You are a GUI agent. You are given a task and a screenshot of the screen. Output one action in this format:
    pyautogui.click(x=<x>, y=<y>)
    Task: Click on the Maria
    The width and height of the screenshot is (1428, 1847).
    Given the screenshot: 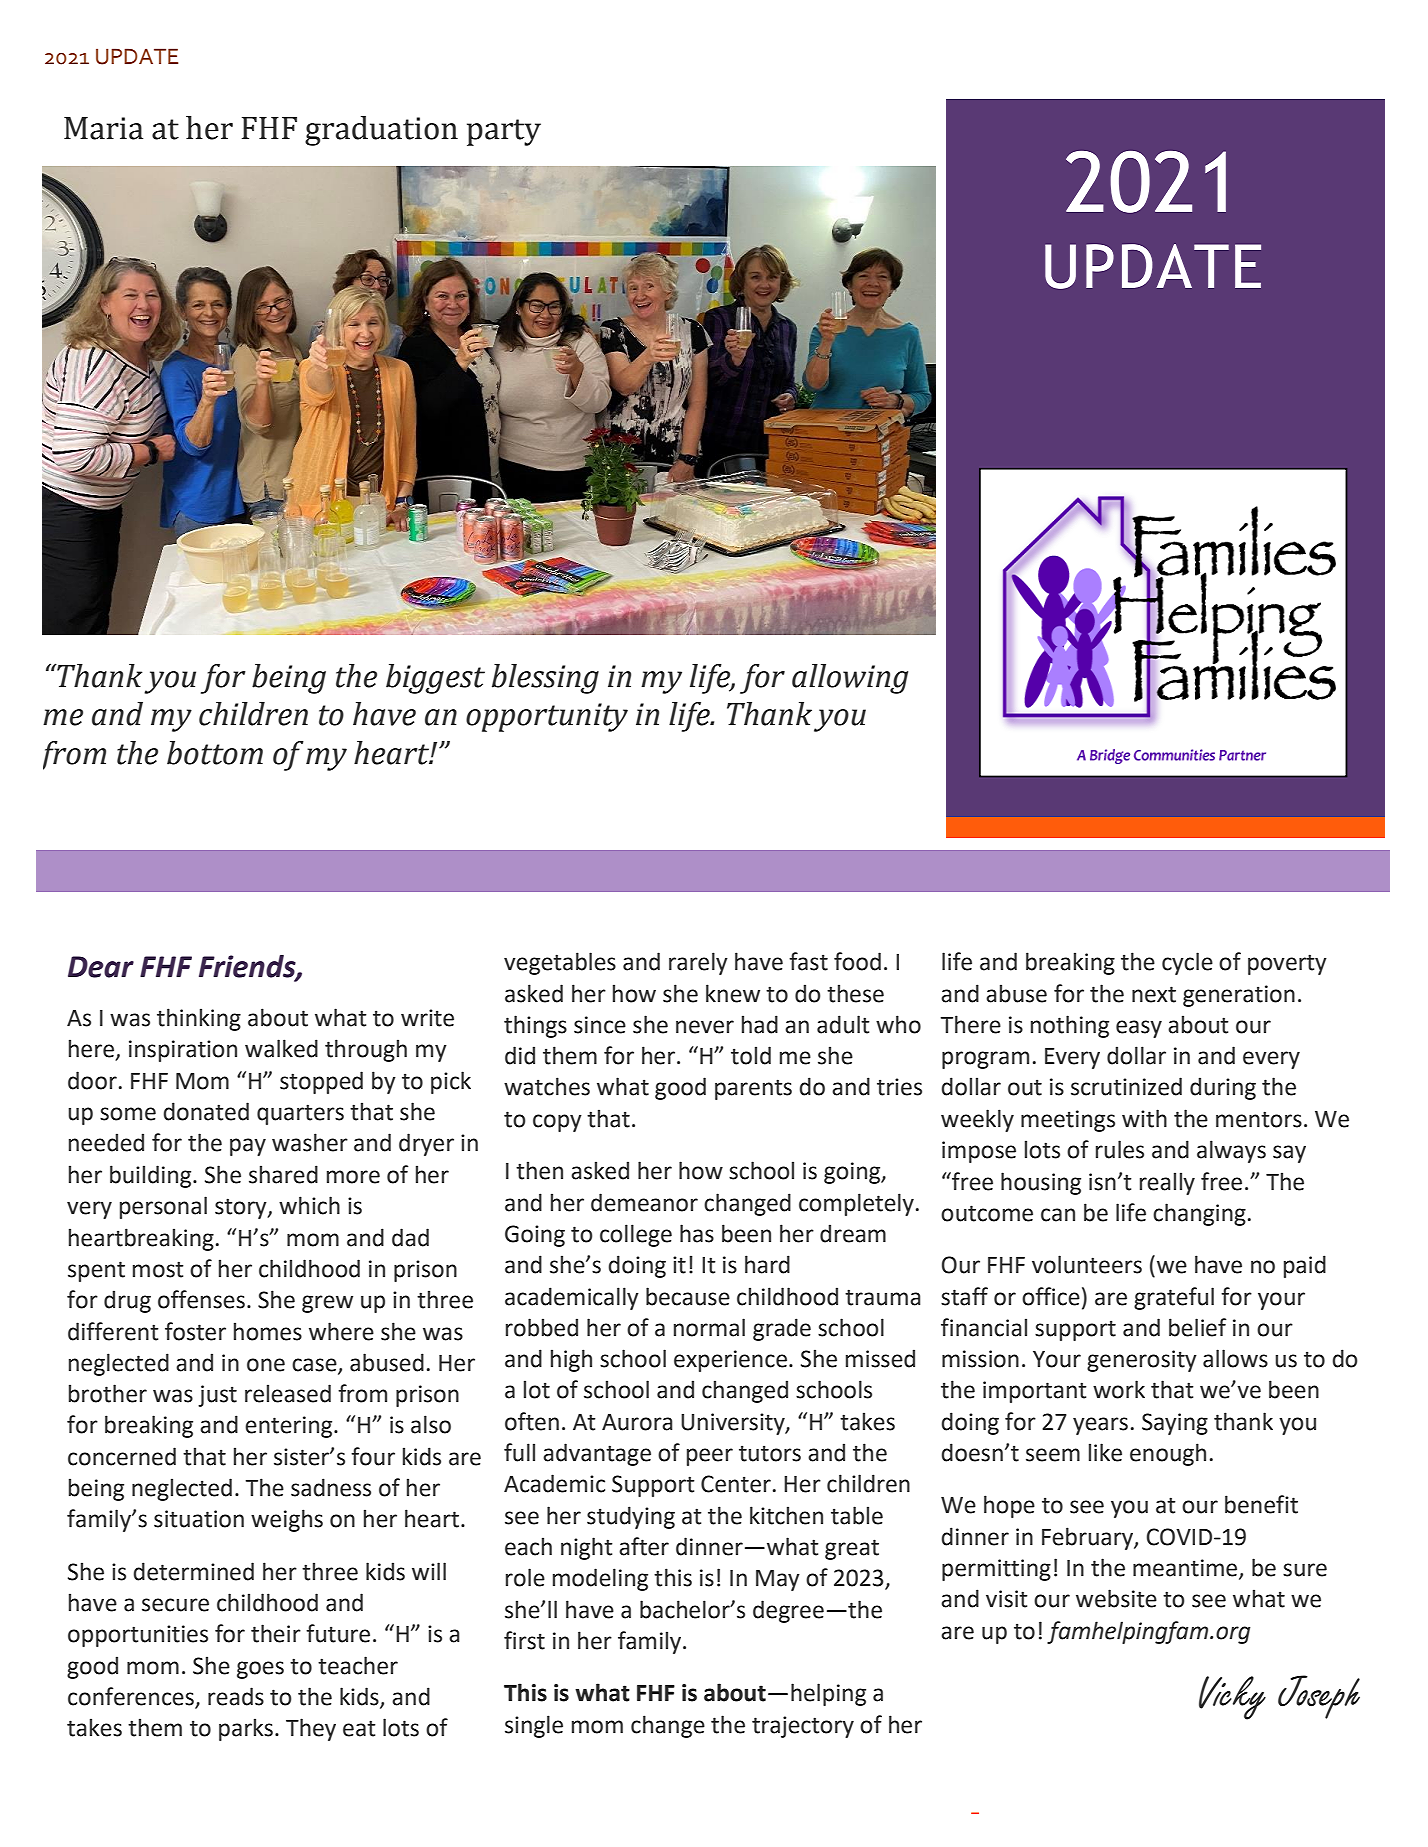 What is the action you would take?
    pyautogui.click(x=103, y=128)
